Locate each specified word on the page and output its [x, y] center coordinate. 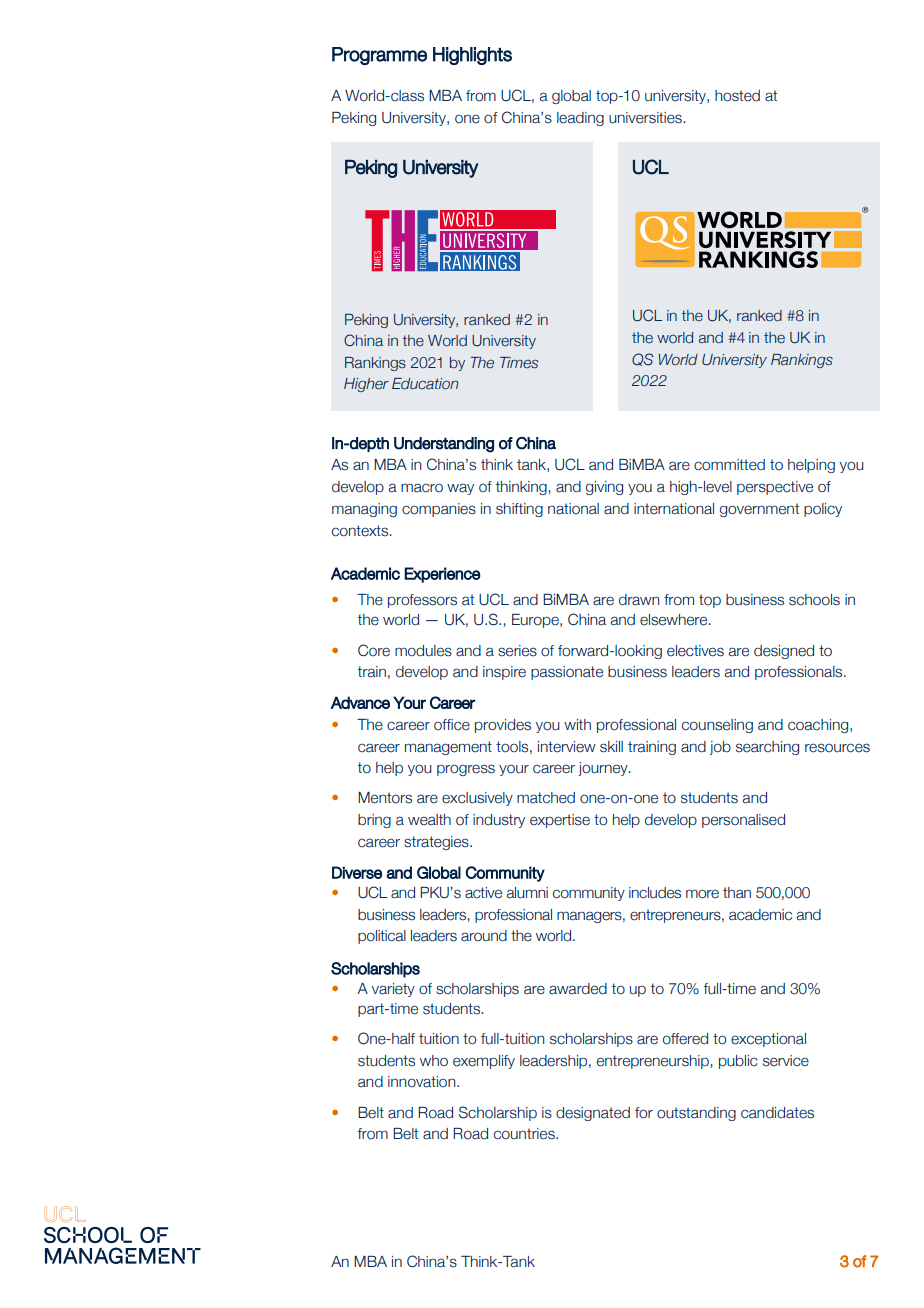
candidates [777, 1113]
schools [814, 600]
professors [422, 601]
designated [593, 1114]
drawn [639, 600]
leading [580, 119]
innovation [423, 1082]
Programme [379, 56]
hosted [737, 96]
